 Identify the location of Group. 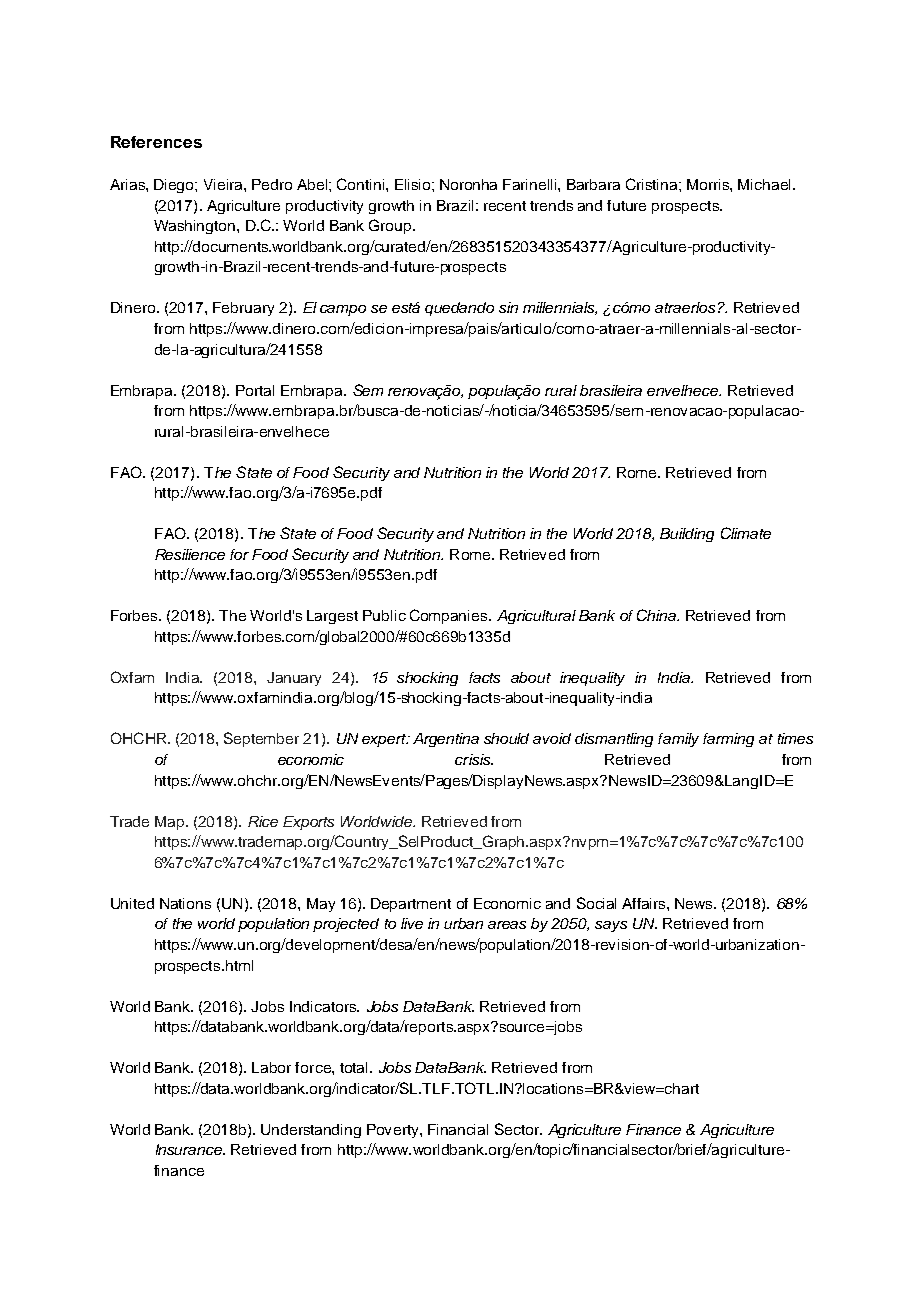
(391, 226).
